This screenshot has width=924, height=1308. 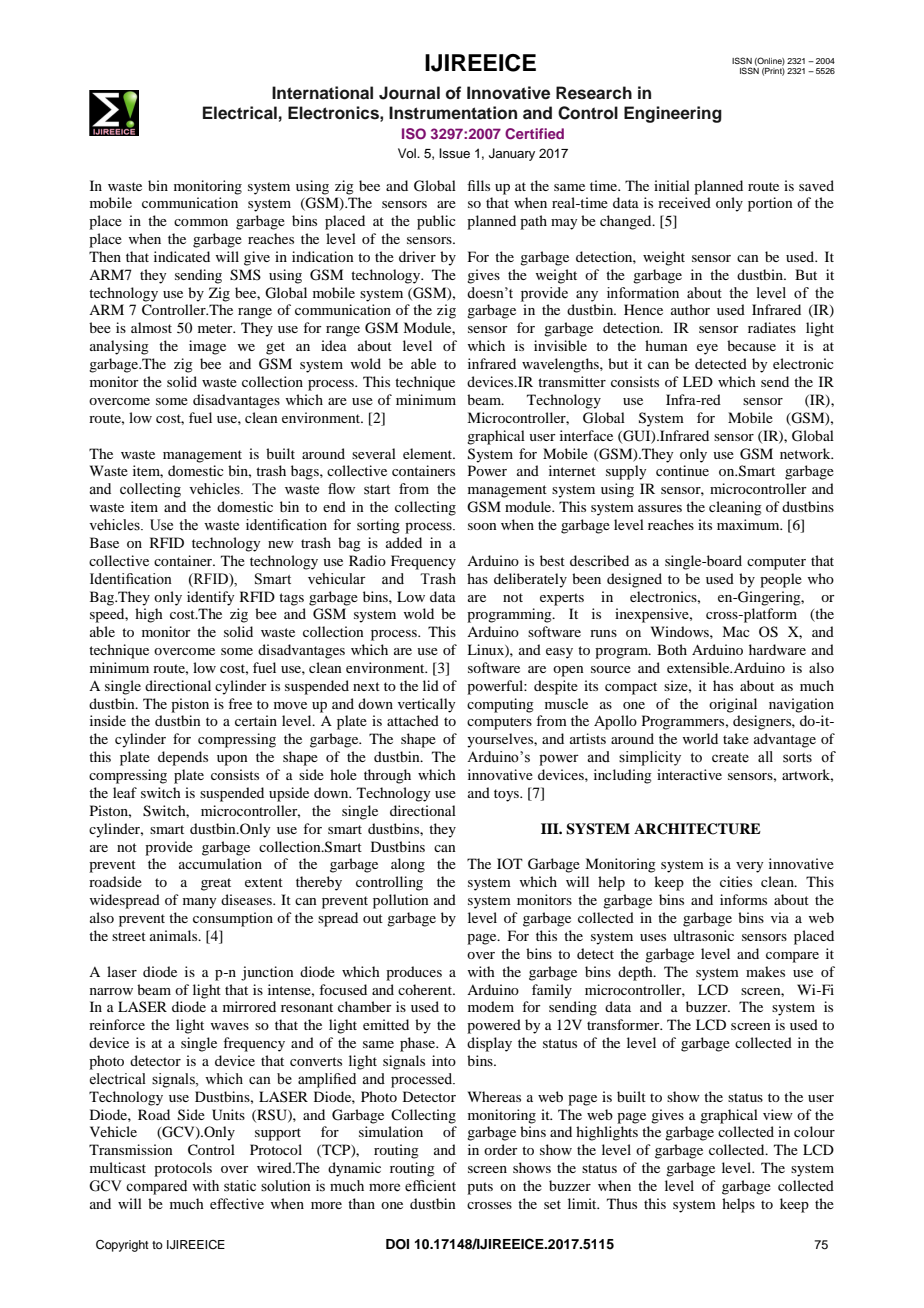 I want to click on Instrumentation, so click(x=453, y=113).
